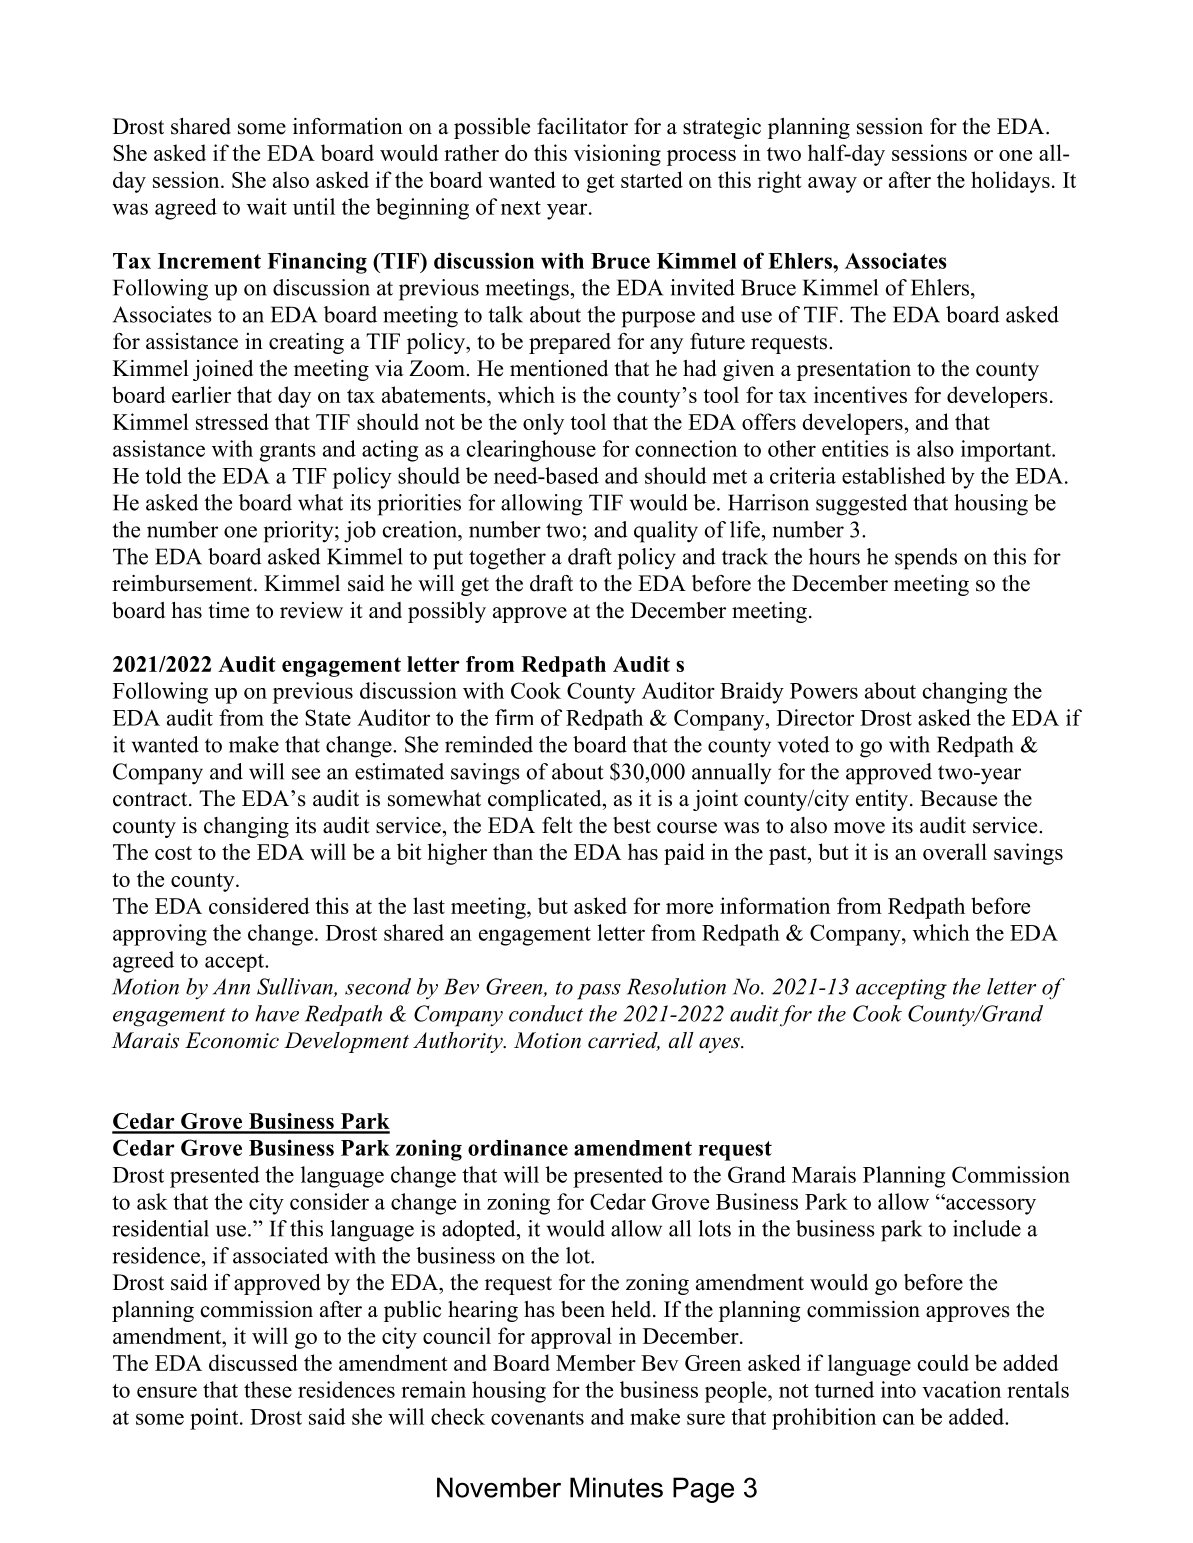 The width and height of the screenshot is (1193, 1543). What do you see at coordinates (617, 155) in the screenshot?
I see `visioning` at bounding box center [617, 155].
